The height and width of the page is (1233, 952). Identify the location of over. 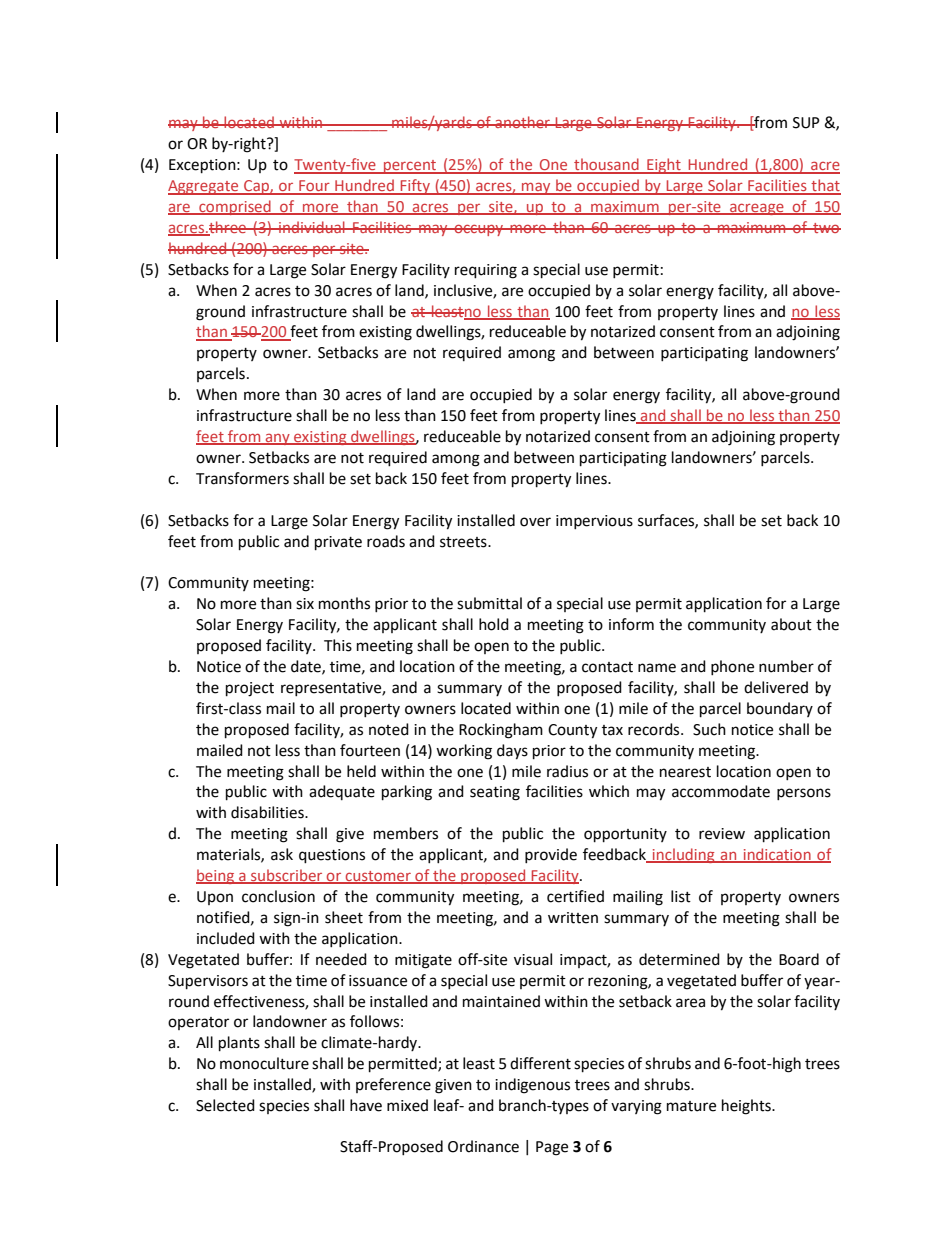
(535, 522).
